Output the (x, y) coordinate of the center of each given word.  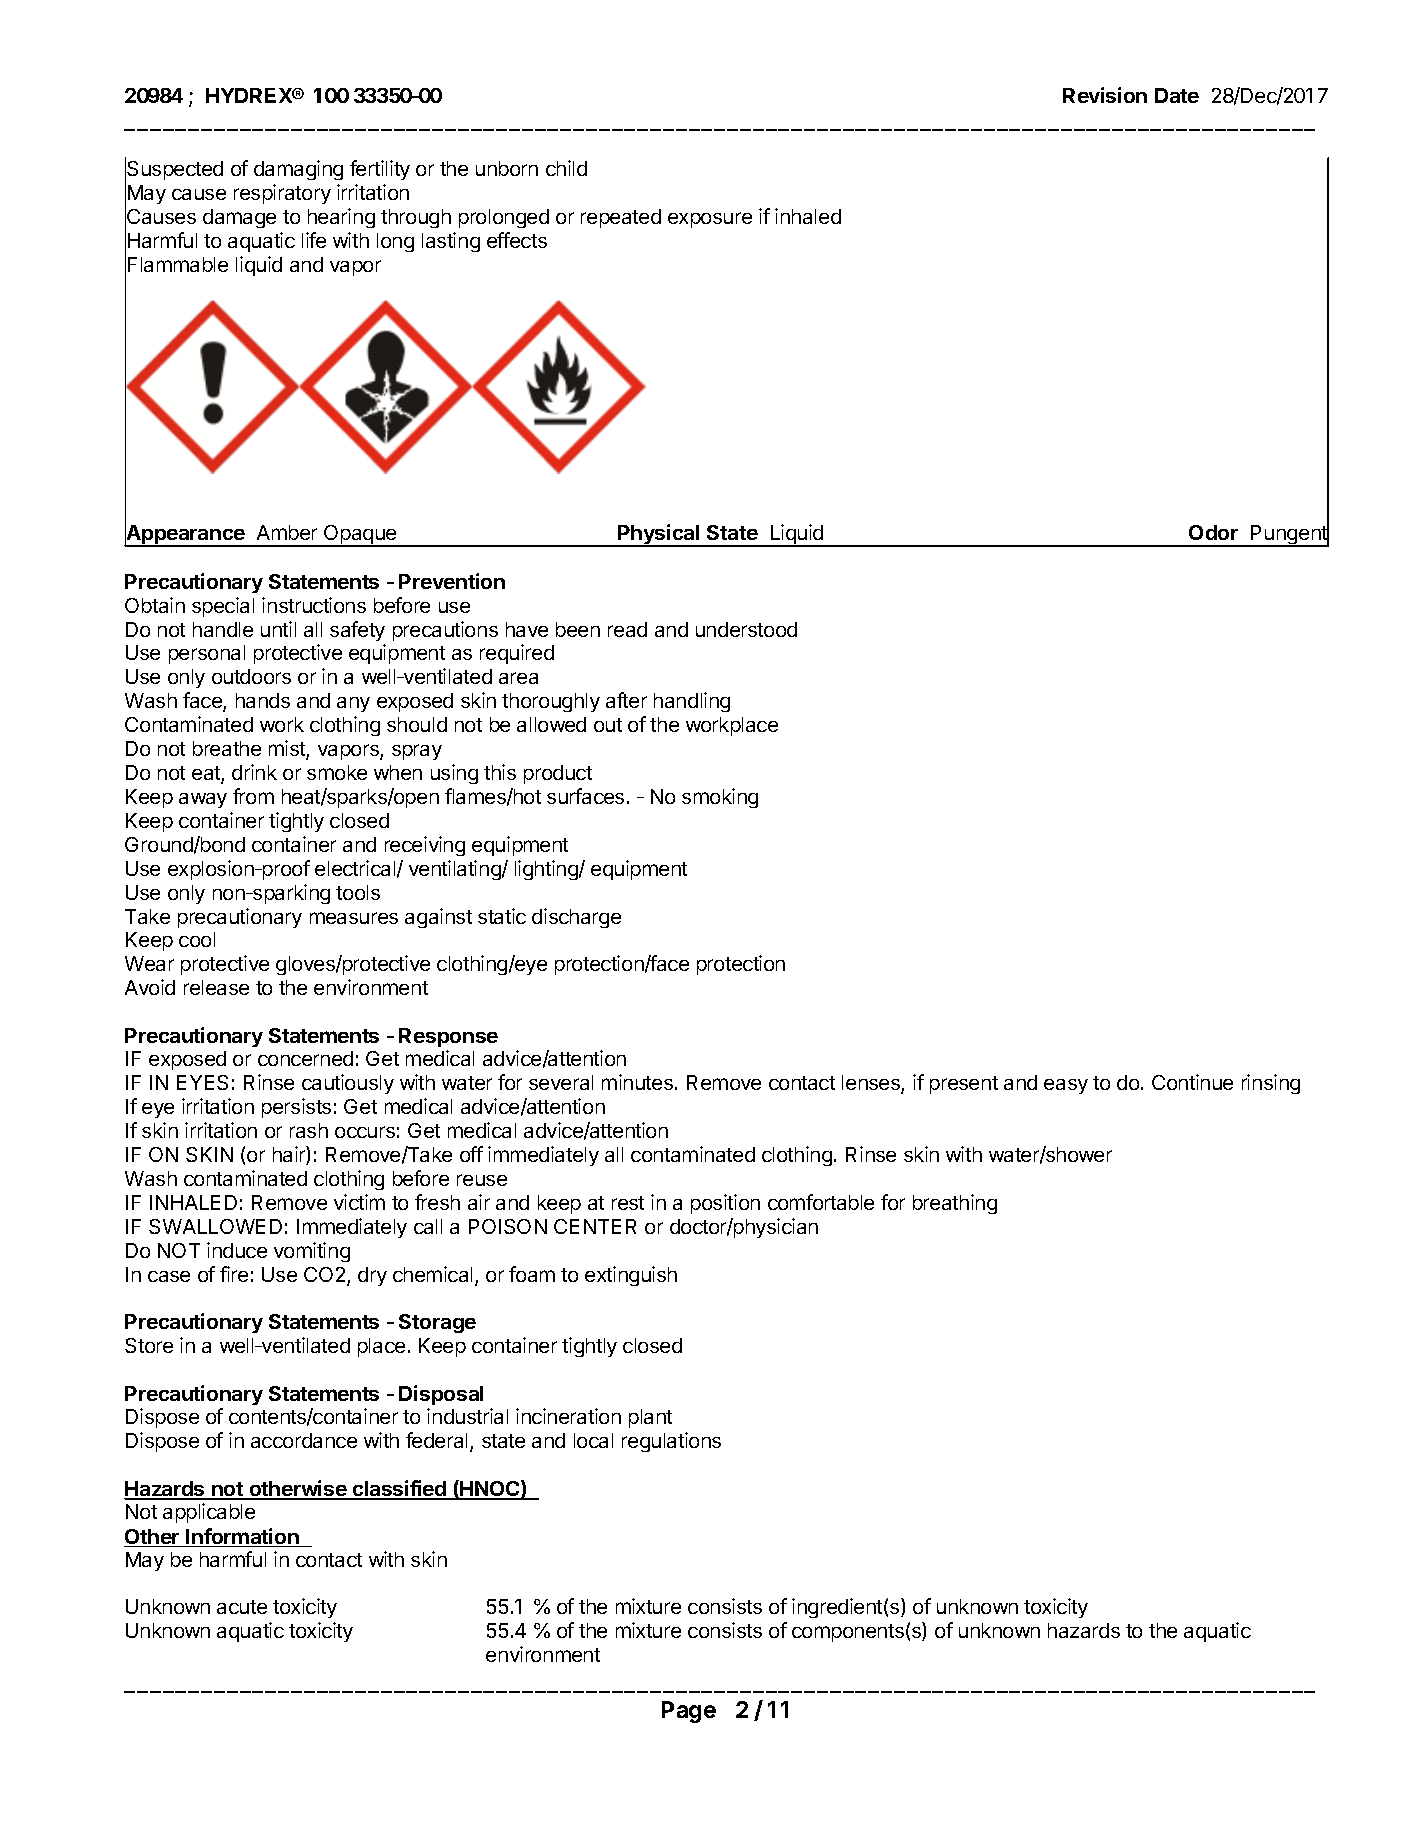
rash (309, 1130)
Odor (1213, 532)
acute (242, 1607)
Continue (1192, 1082)
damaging (298, 170)
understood (746, 629)
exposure (710, 220)
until (278, 629)
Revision (1105, 95)
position (725, 1204)
